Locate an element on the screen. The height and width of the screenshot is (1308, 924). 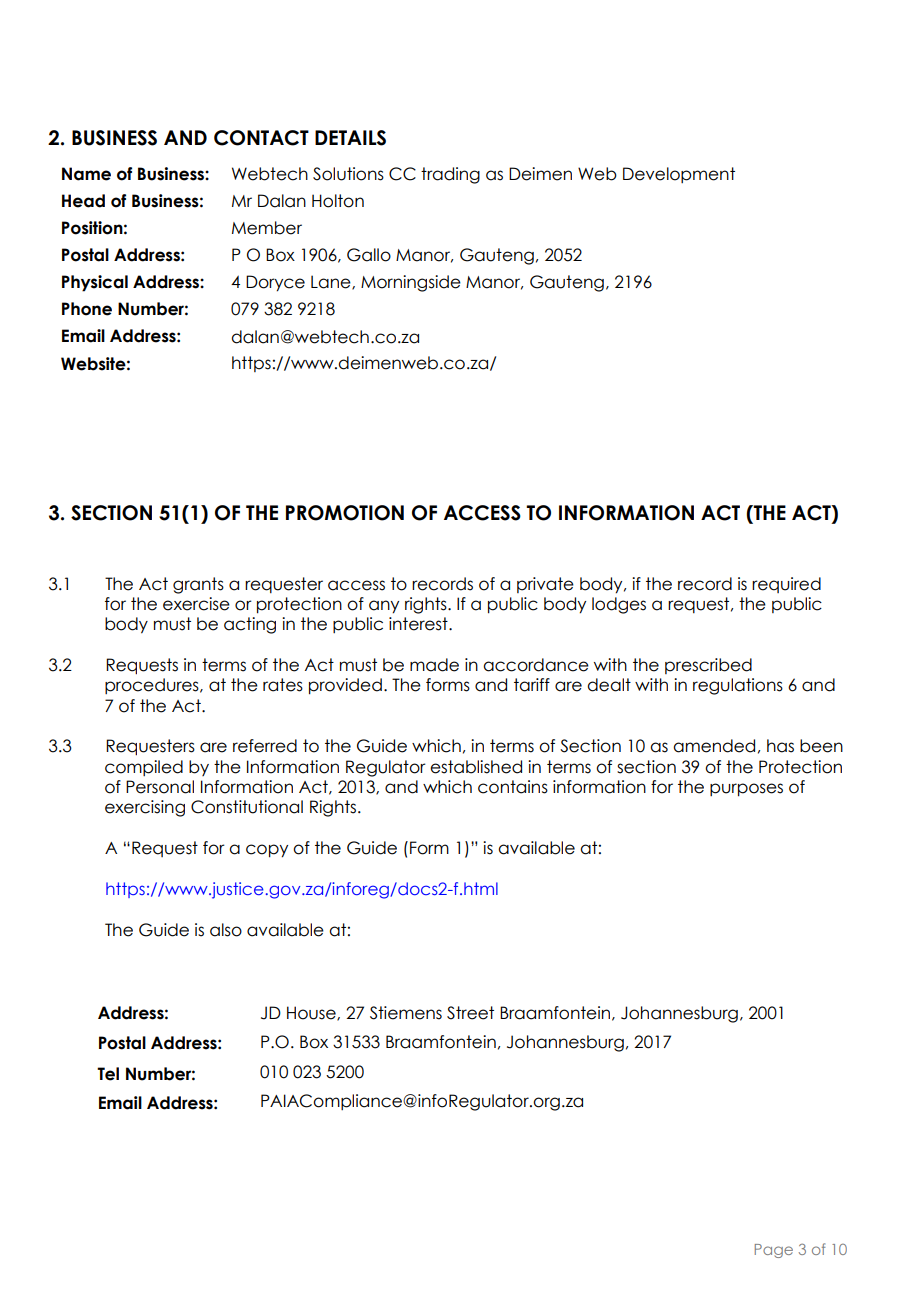
Tel is located at coordinates (108, 1074).
